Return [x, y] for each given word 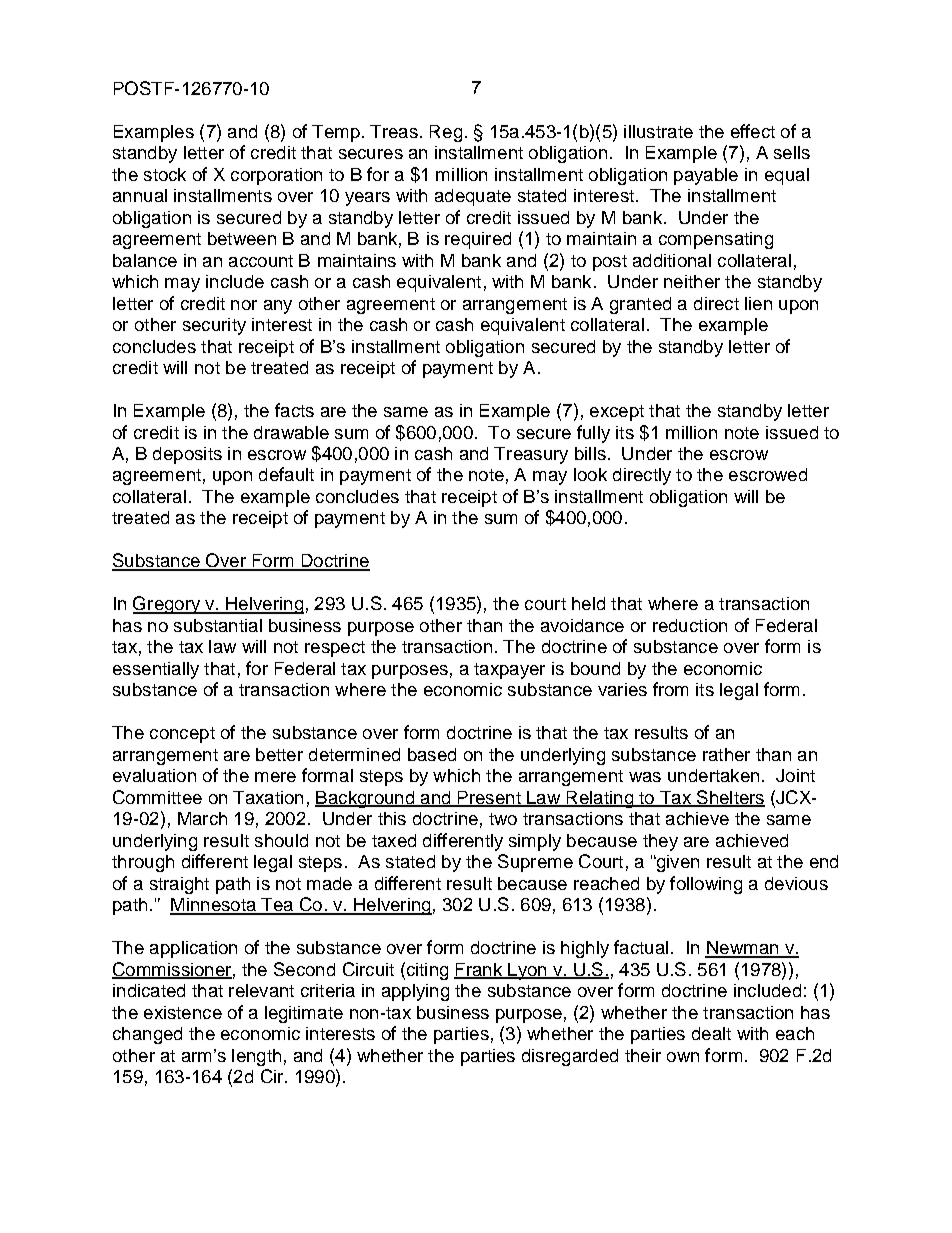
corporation [276, 176]
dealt [711, 1033]
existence [183, 1012]
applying [415, 992]
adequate [473, 197]
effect [753, 131]
